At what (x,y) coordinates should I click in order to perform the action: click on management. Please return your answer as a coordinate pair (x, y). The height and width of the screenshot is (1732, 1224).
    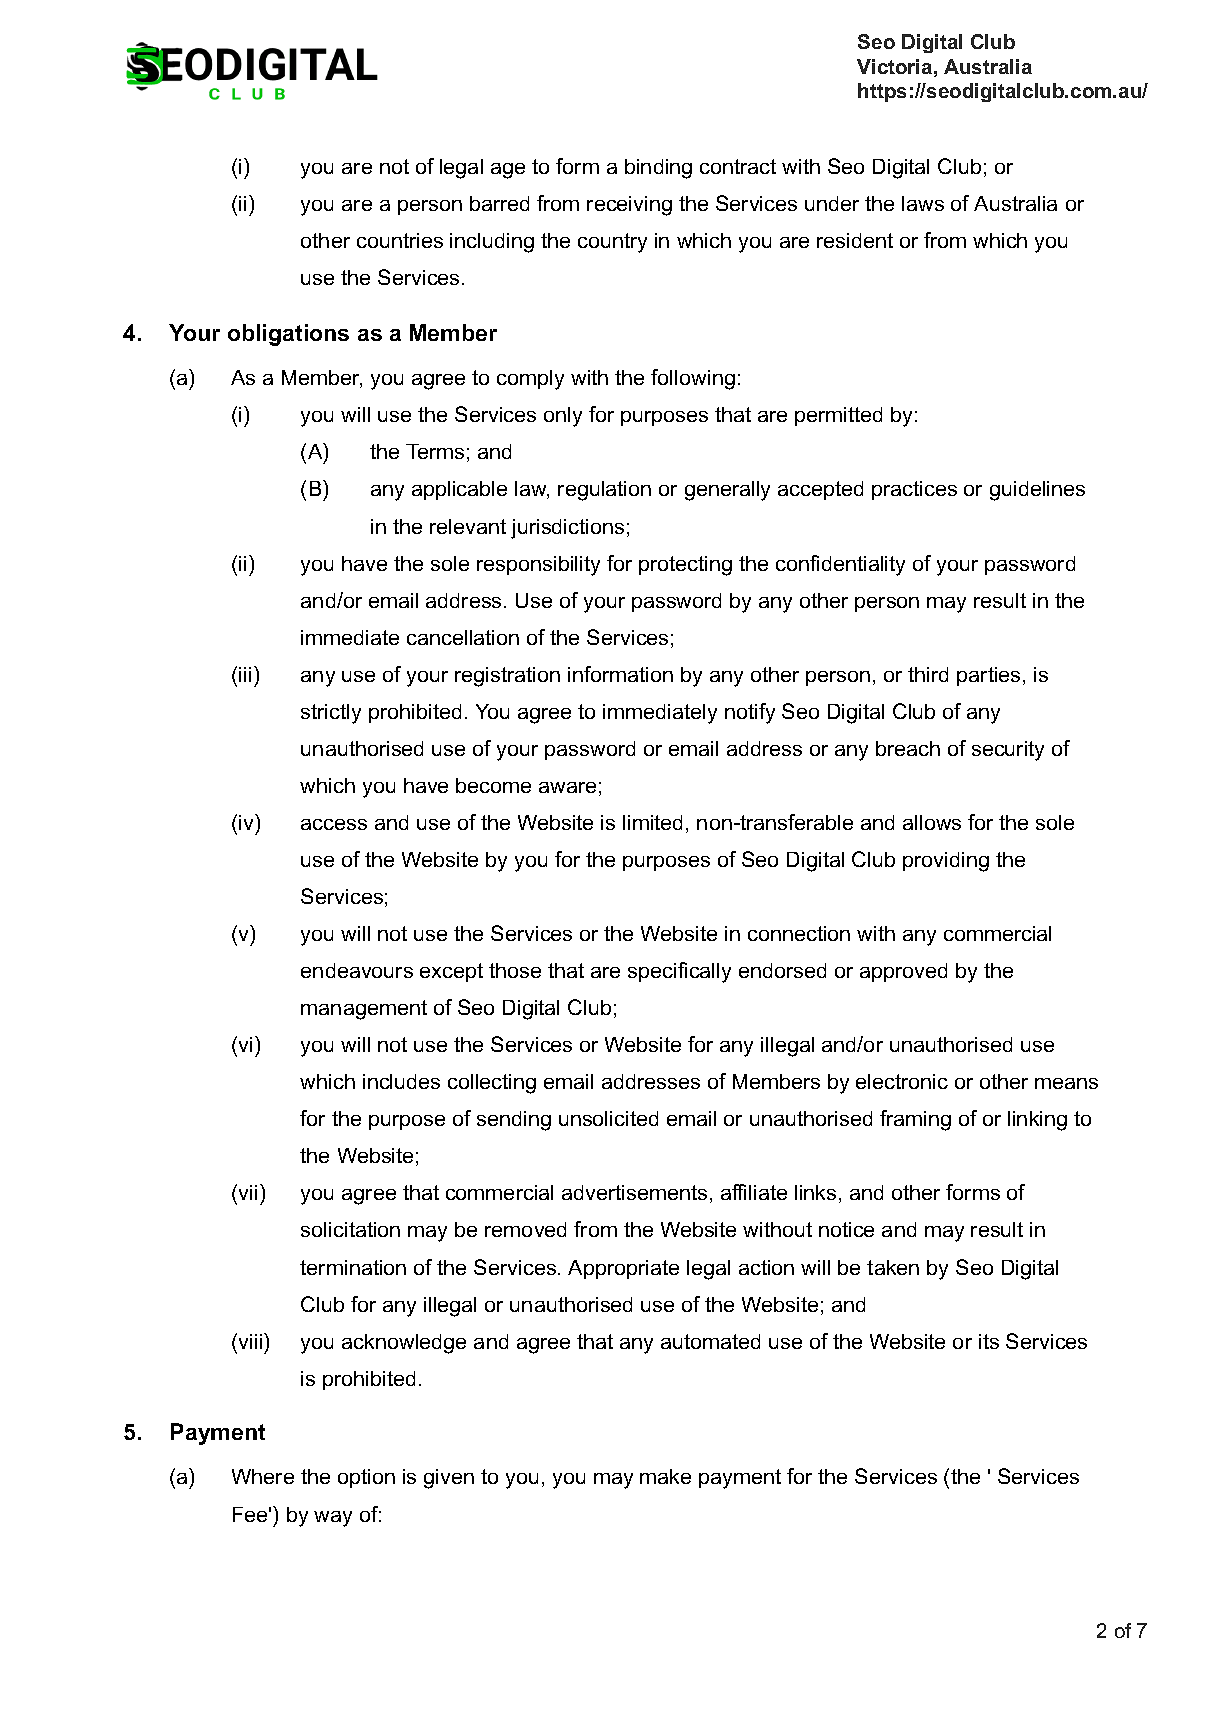
    Looking at the image, I should click on (364, 1010).
